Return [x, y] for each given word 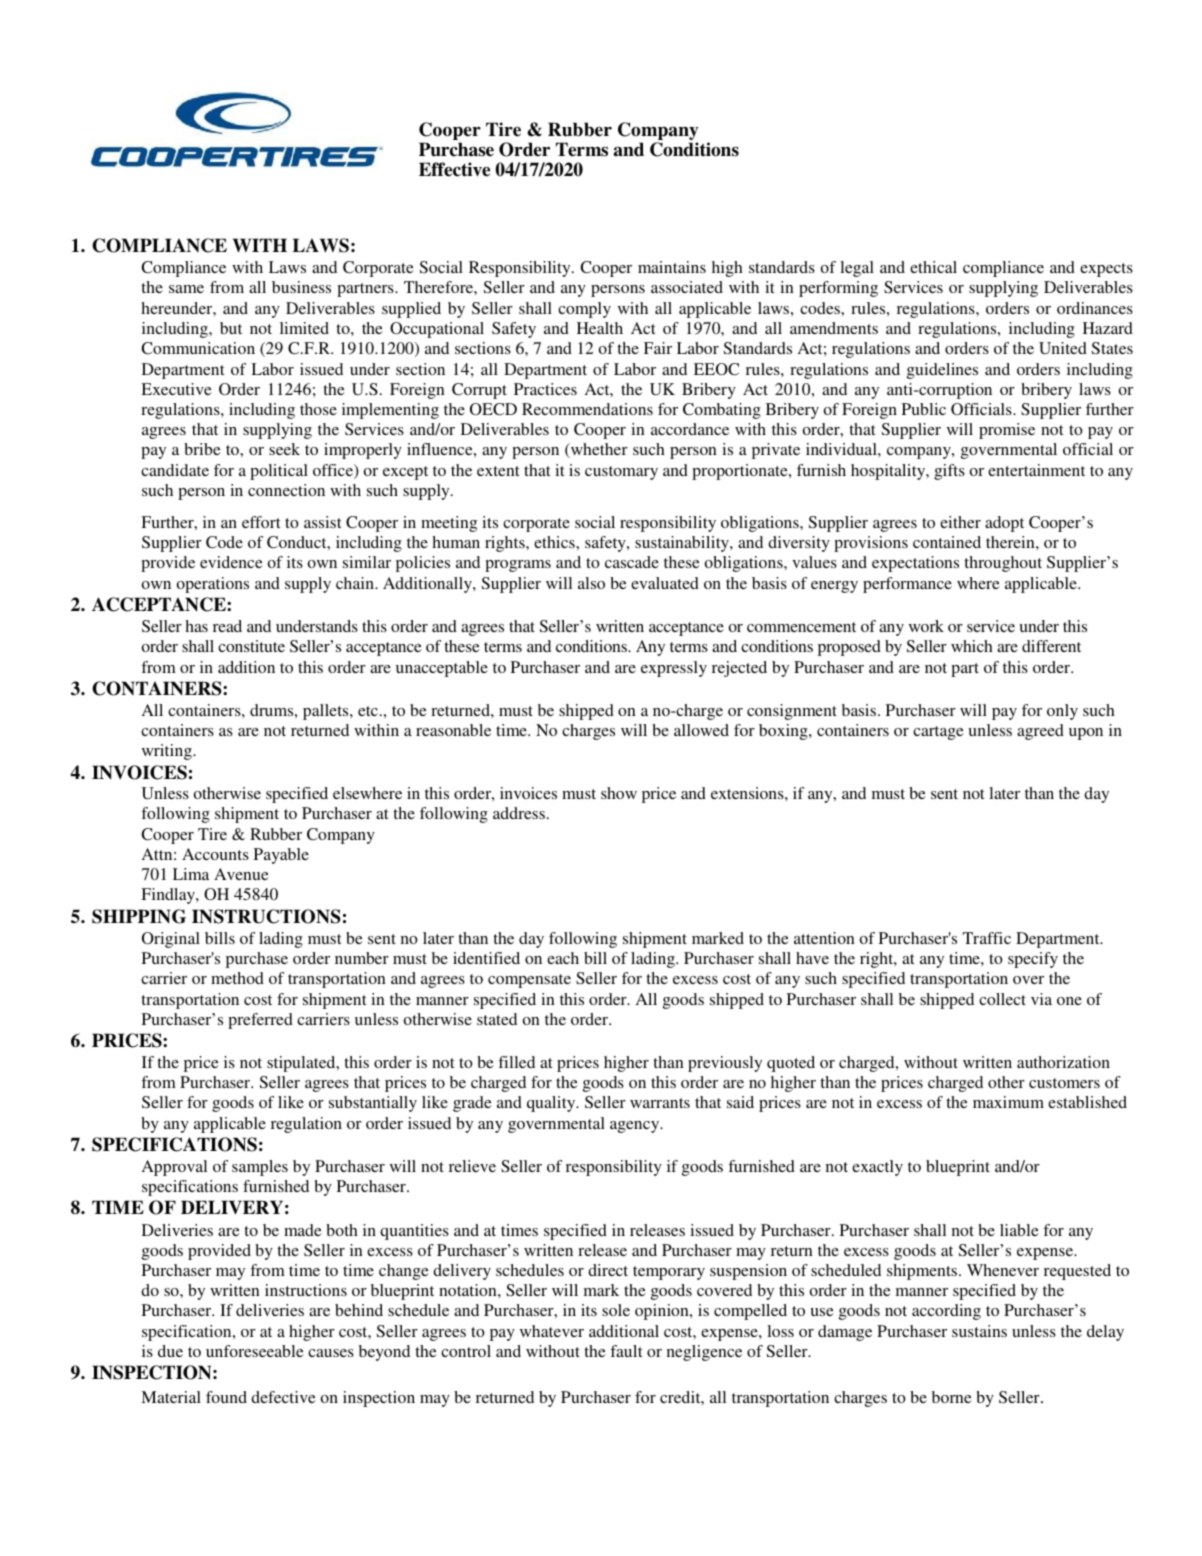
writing [168, 752]
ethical [933, 267]
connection [286, 490]
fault [626, 1351]
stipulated [302, 1064]
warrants [660, 1103]
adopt [1004, 524]
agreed [1040, 732]
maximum [1008, 1102]
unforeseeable [255, 1351]
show [619, 793]
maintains [672, 267]
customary [621, 473]
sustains [979, 1331]
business [301, 287]
